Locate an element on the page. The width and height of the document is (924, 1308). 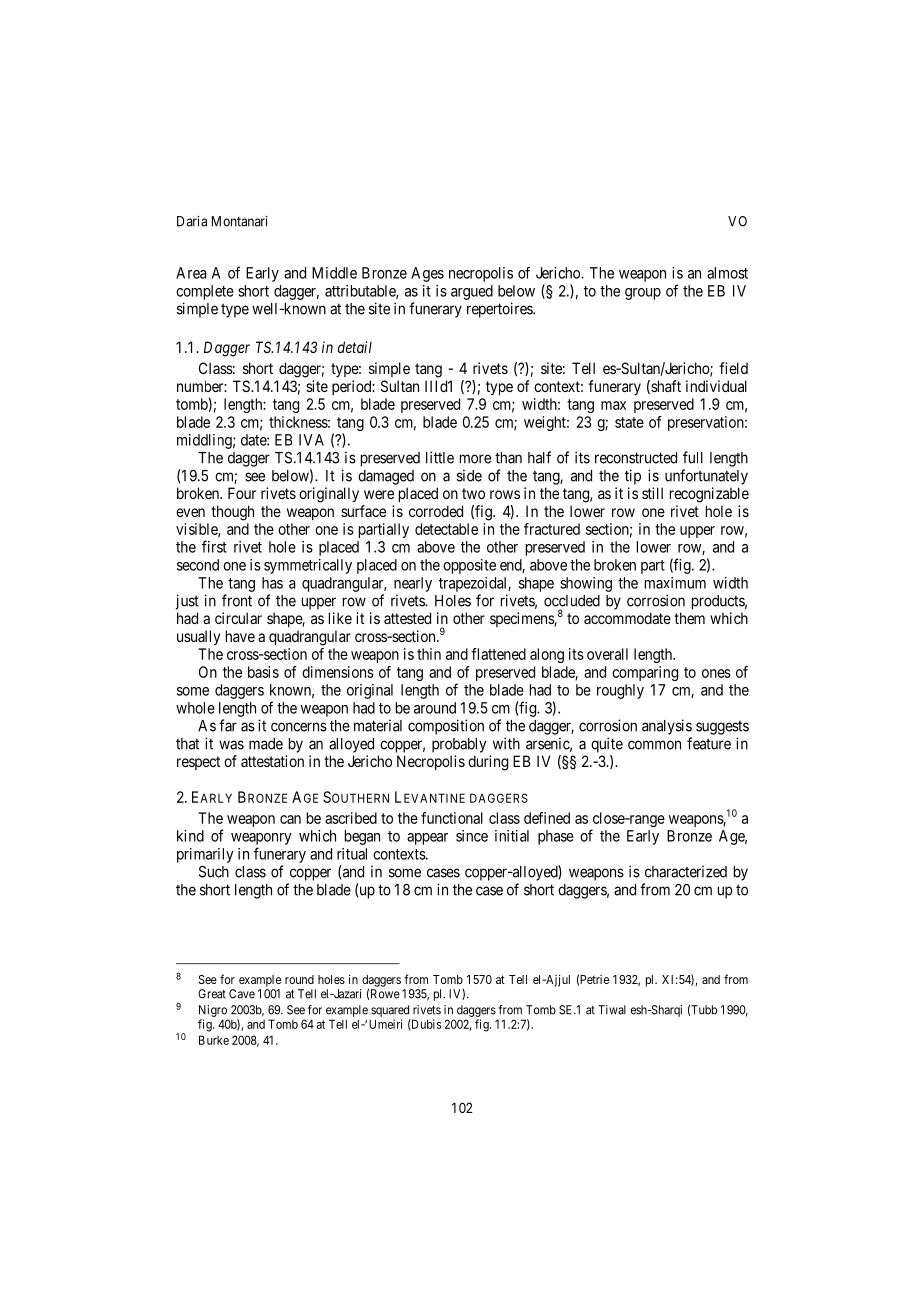
probably is located at coordinates (459, 745).
